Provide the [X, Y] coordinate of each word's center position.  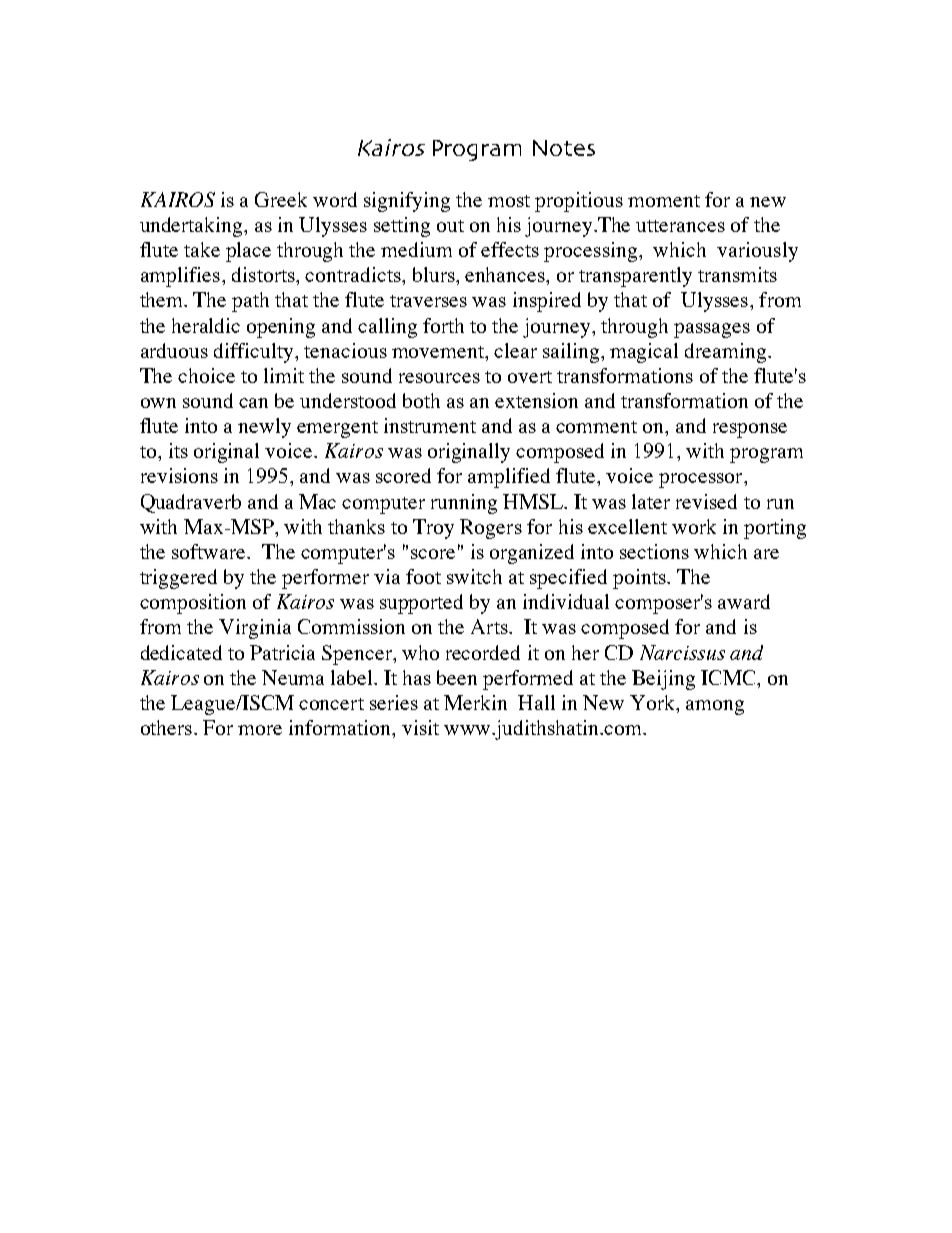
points [640, 579]
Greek [281, 199]
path [250, 302]
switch [474, 576]
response [750, 430]
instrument [430, 425]
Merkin [475, 702]
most [509, 201]
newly [264, 428]
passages [712, 330]
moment [664, 201]
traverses [428, 301]
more [260, 730]
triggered [178, 579]
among [715, 707]
